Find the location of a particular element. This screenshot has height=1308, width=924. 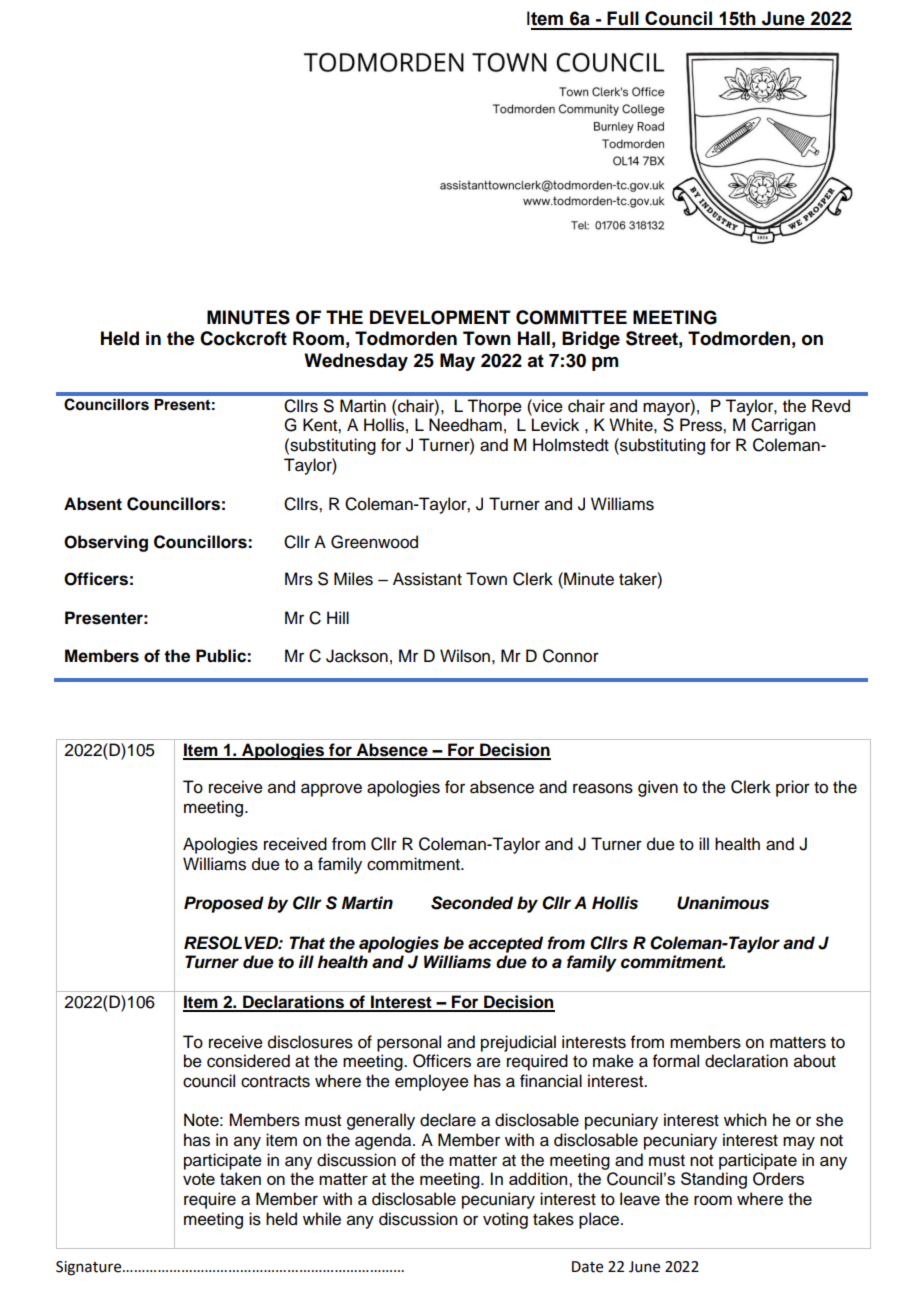

DEVELOPMENT is located at coordinates (440, 317).
